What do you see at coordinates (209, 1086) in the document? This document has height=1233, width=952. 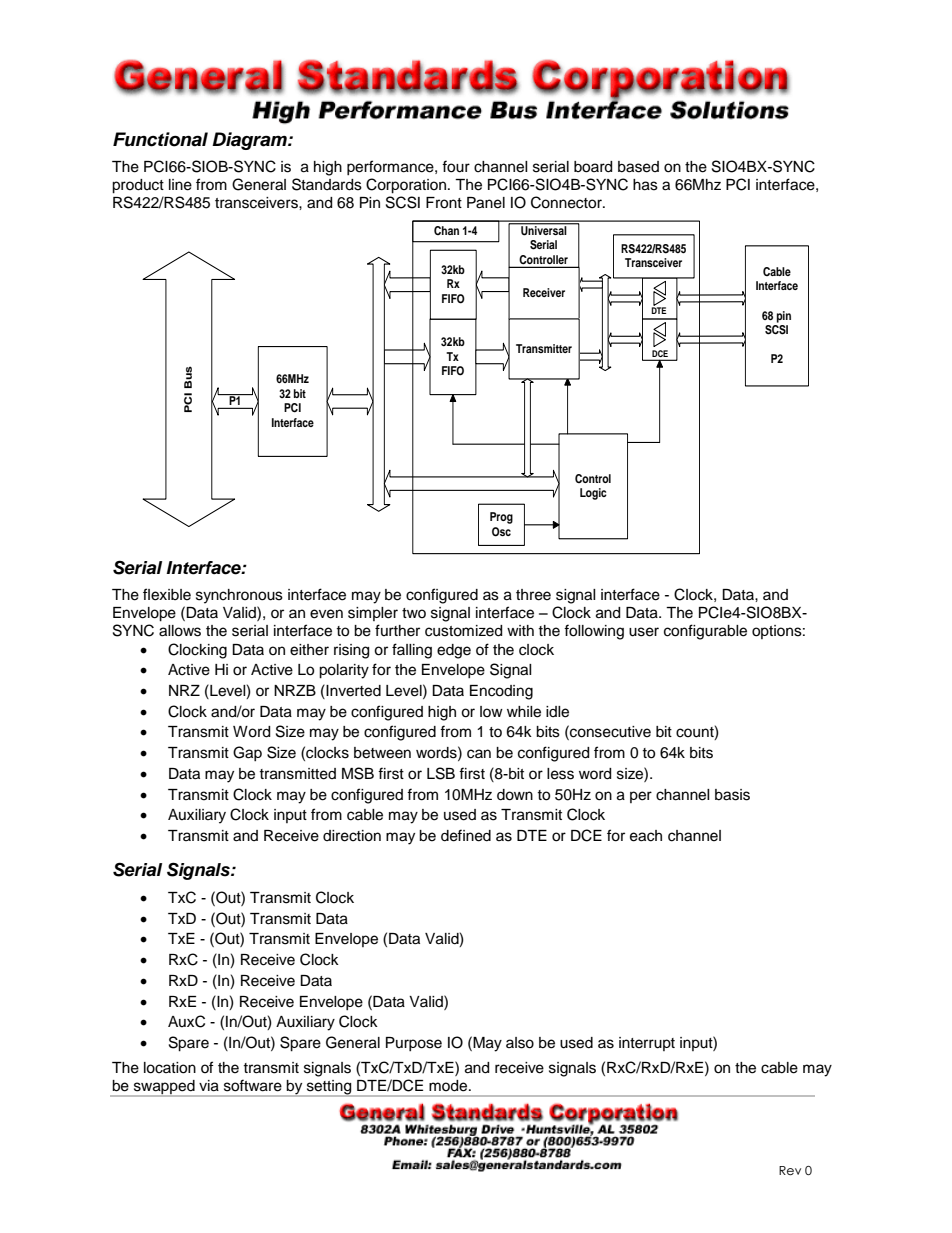 I see `via` at bounding box center [209, 1086].
